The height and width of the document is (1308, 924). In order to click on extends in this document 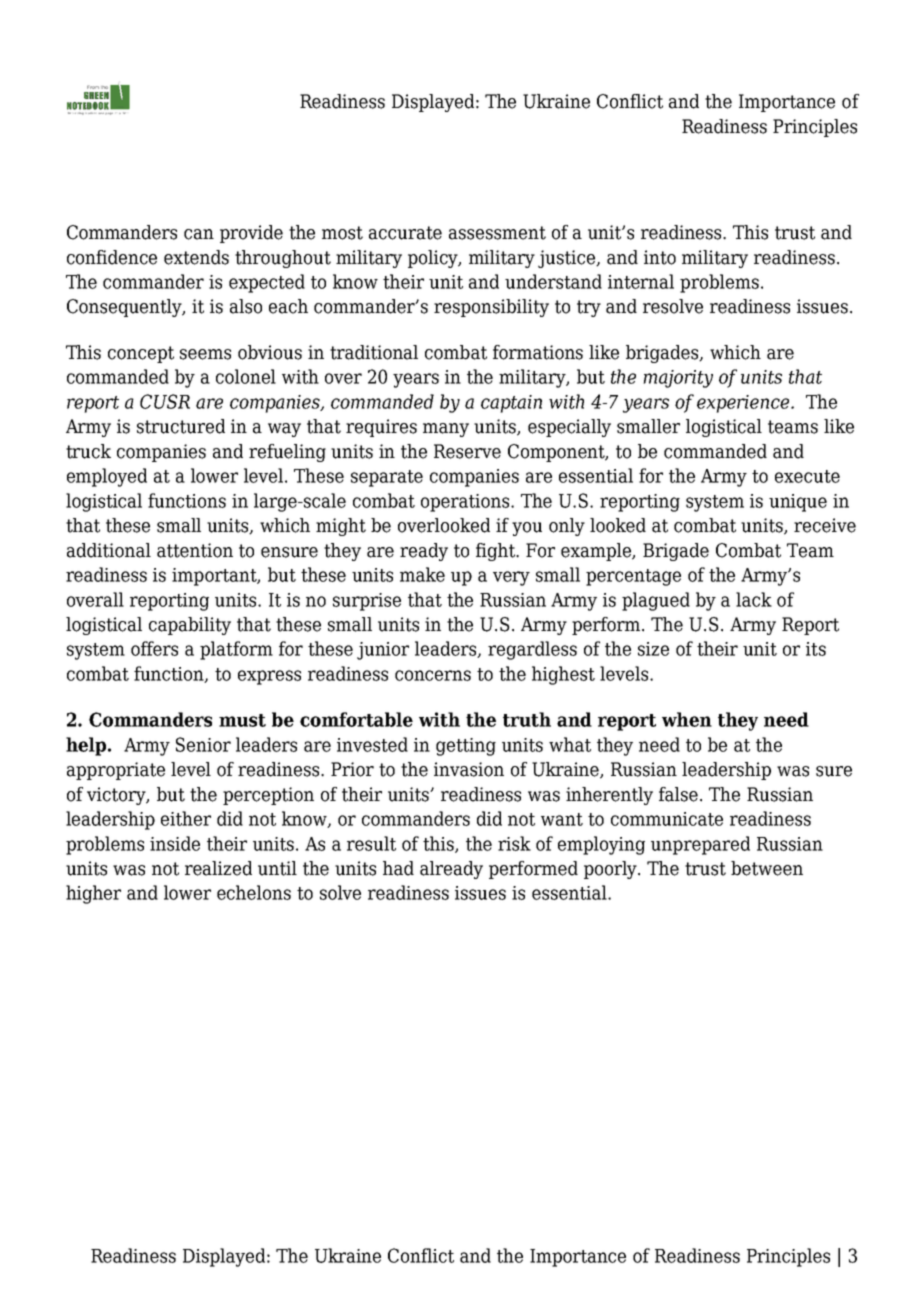, I will do `click(196, 257)`.
